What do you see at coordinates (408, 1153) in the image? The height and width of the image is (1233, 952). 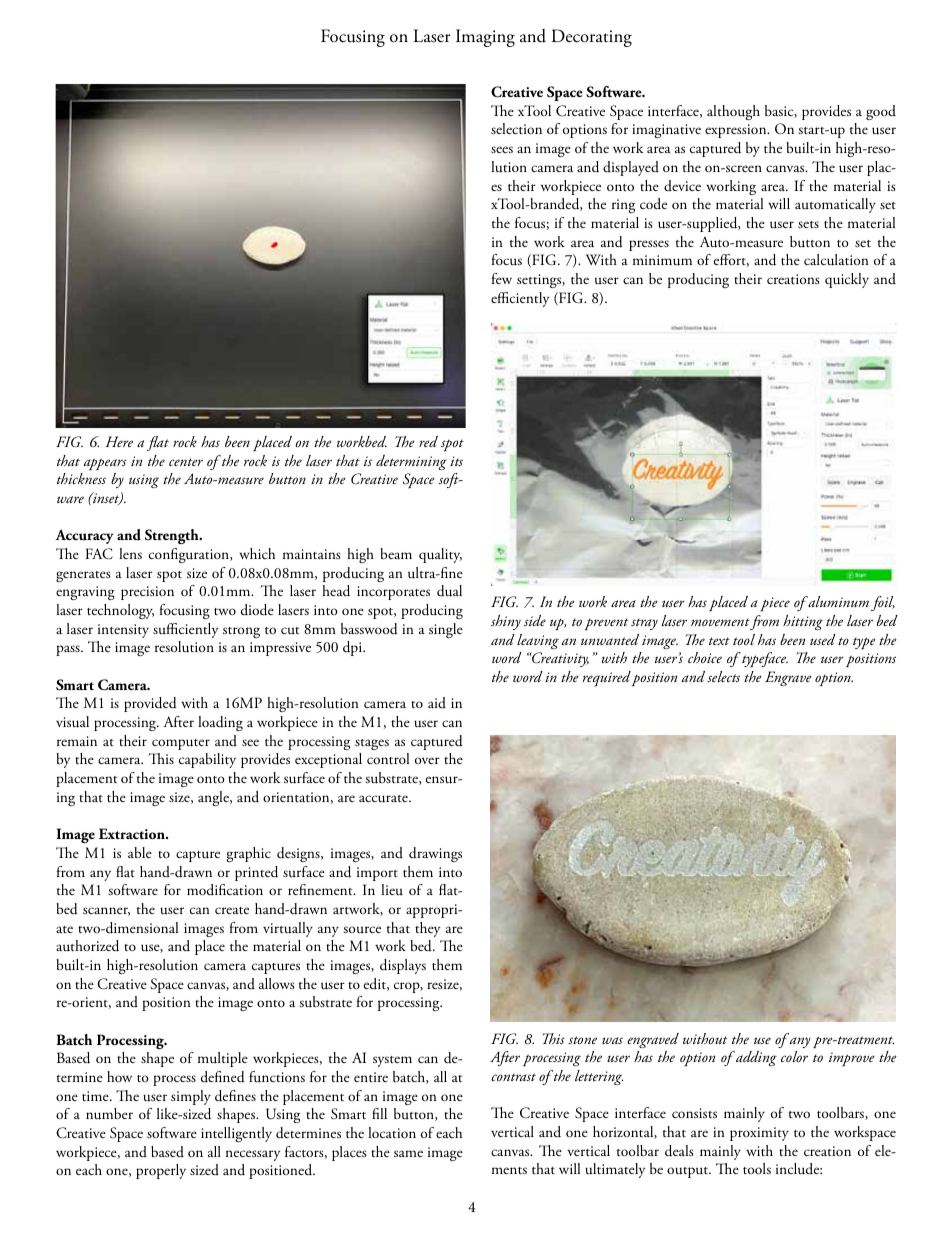 I see `same` at bounding box center [408, 1153].
